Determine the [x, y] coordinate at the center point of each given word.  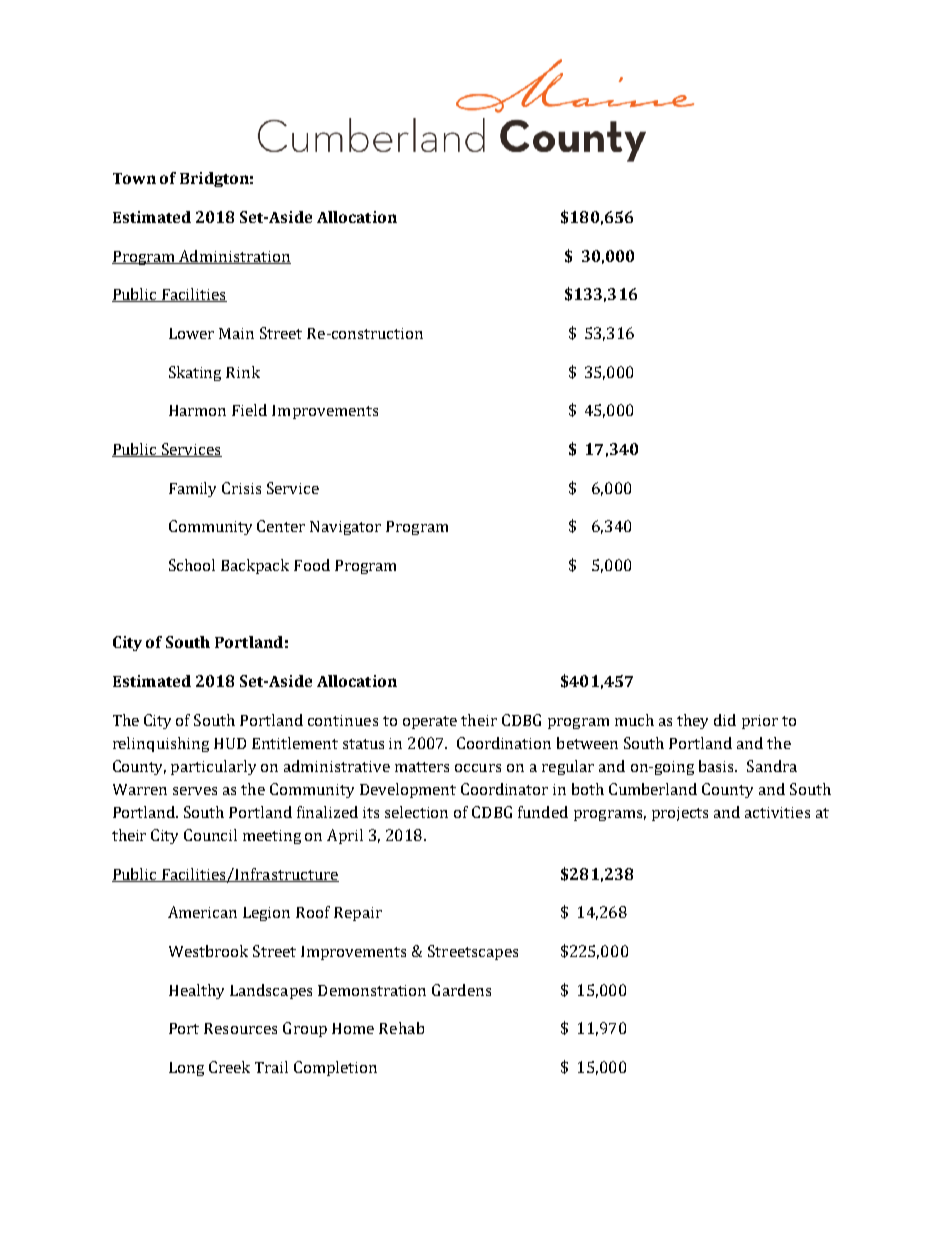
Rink [243, 372]
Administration [234, 257]
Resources [240, 1028]
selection [416, 812]
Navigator [345, 528]
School [192, 565]
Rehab [401, 1028]
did [725, 720]
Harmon [197, 410]
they [692, 721]
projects [680, 814]
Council [210, 835]
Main [236, 333]
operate [430, 722]
